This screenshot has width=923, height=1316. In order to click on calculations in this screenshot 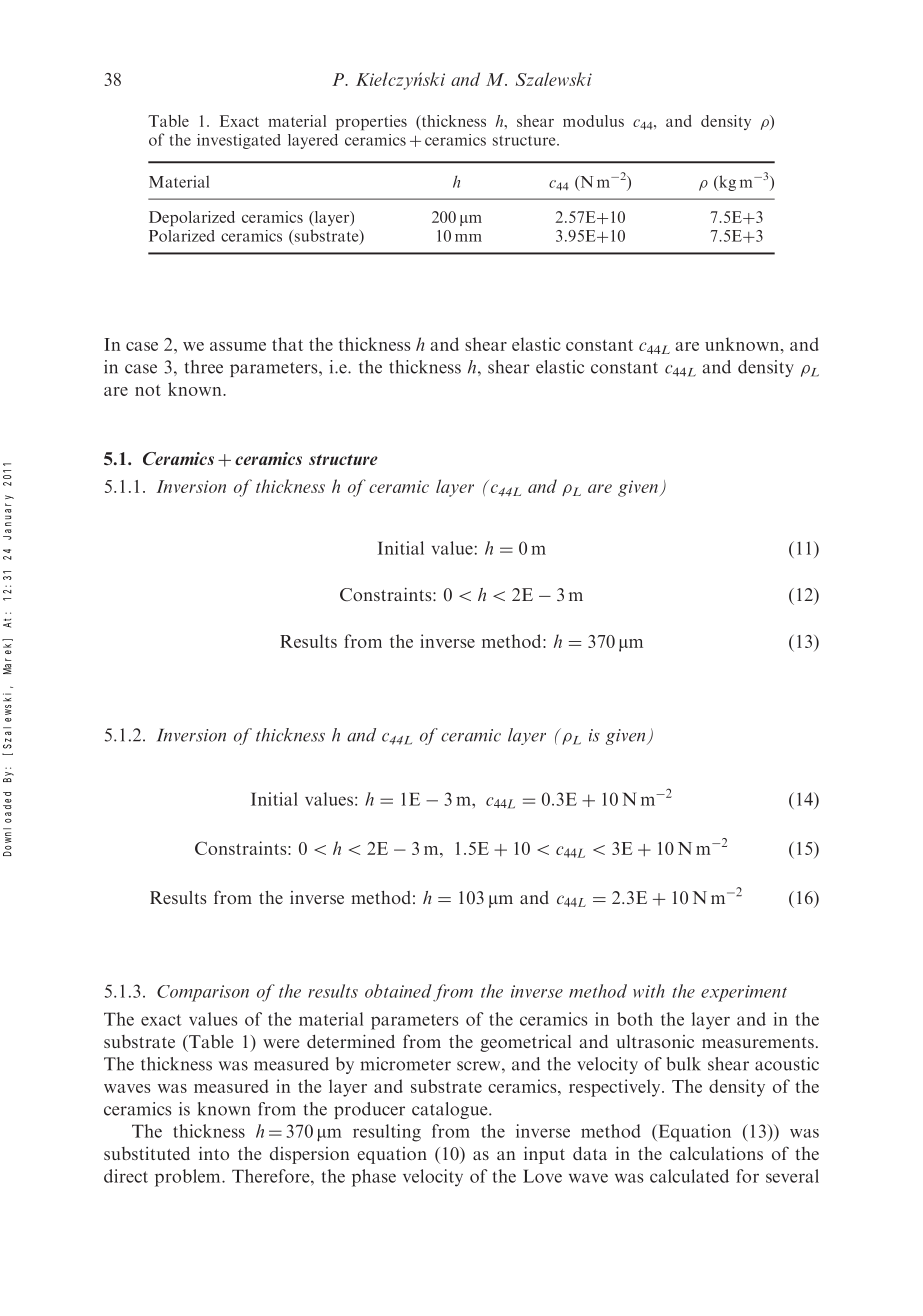, I will do `click(716, 1153)`.
